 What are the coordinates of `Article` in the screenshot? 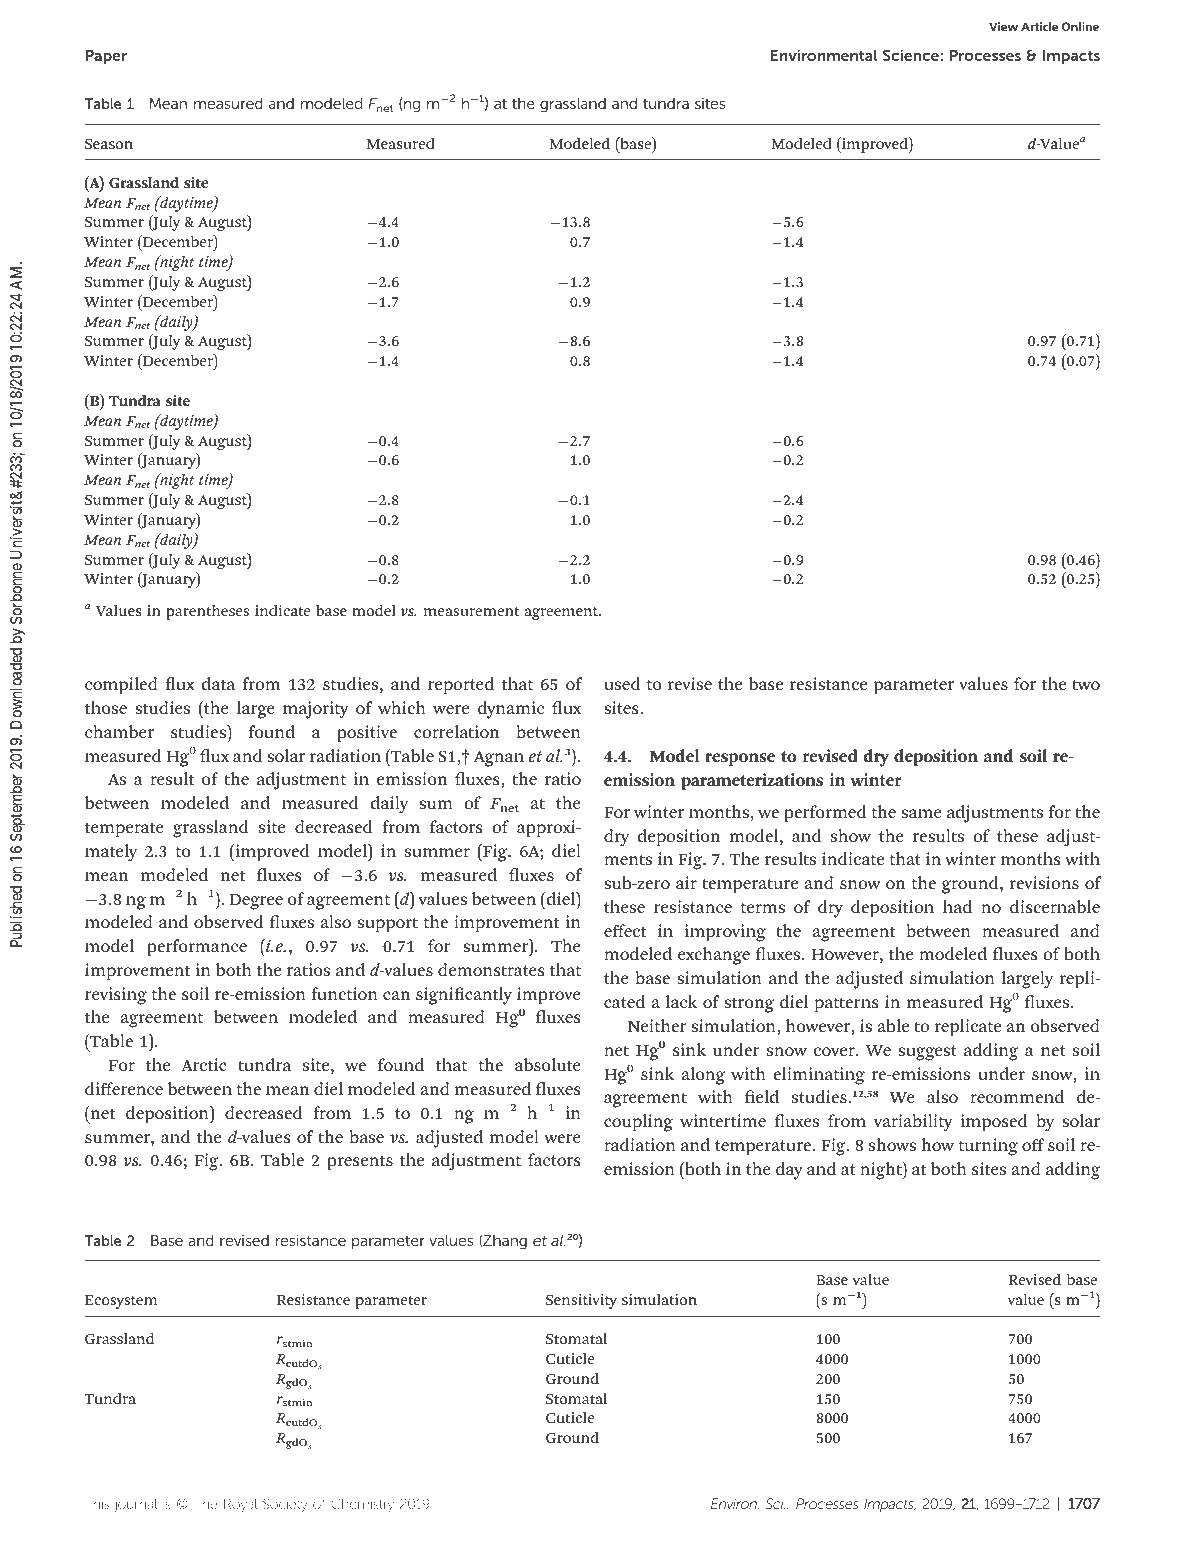 It's located at (1039, 26).
